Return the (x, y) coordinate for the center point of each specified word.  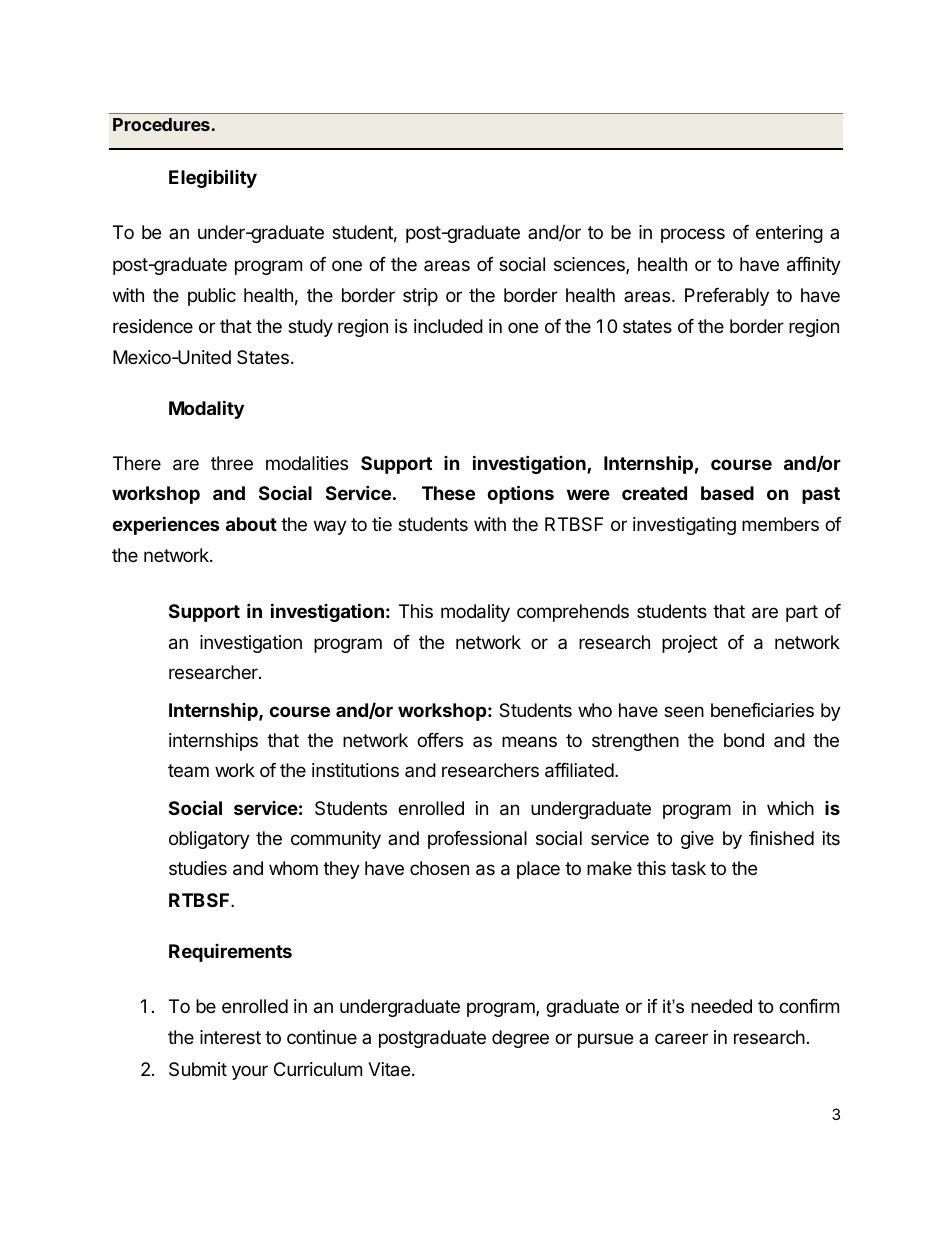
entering (789, 234)
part (802, 613)
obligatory (209, 840)
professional (477, 840)
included (448, 326)
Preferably (727, 297)
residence (153, 326)
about (251, 524)
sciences (590, 265)
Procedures (161, 124)
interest (230, 1037)
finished (781, 838)
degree (520, 1039)
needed (721, 1006)
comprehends (573, 613)
